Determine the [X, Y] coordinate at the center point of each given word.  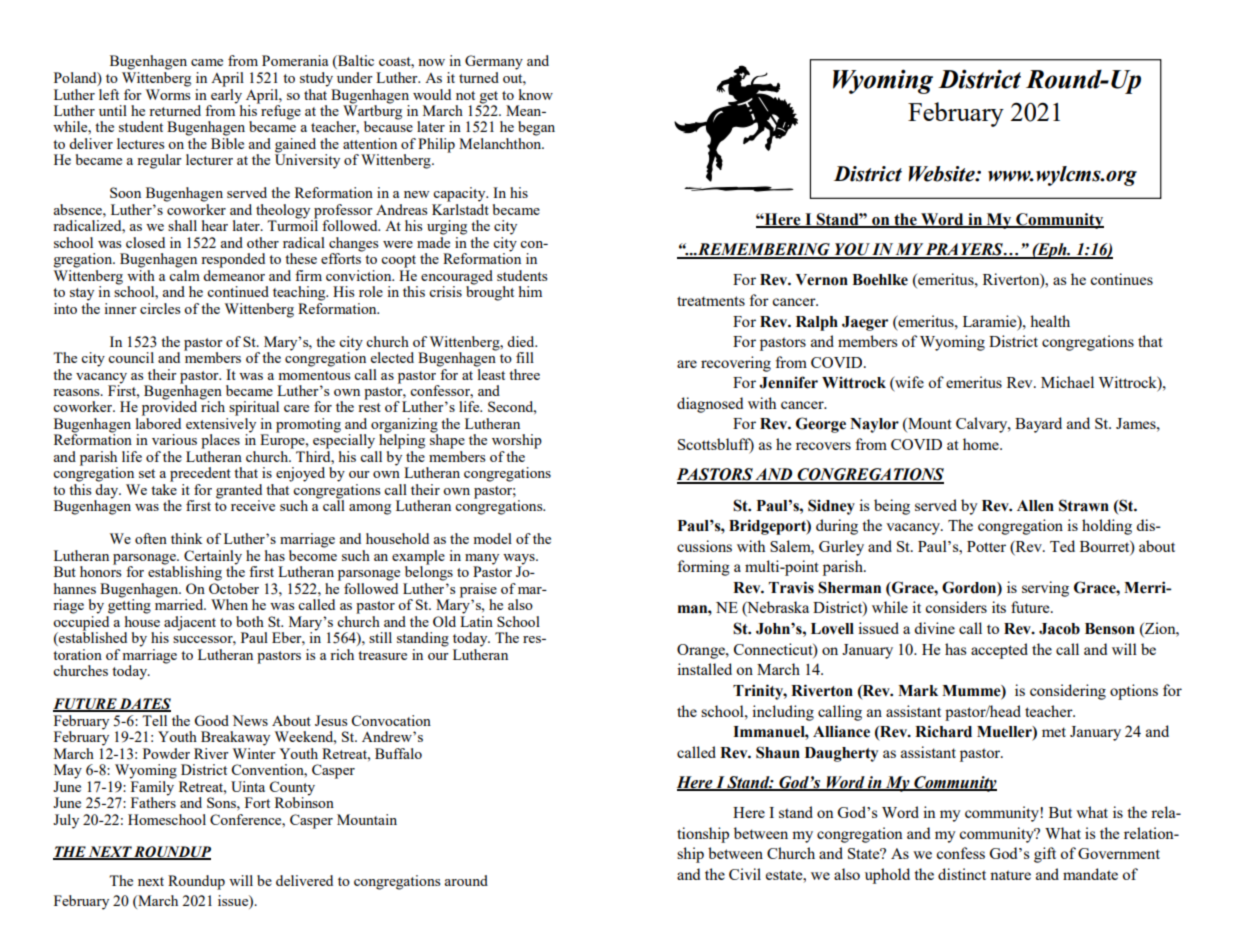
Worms [168, 94]
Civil [745, 874]
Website [942, 174]
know [535, 94]
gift [1045, 855]
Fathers [153, 801]
